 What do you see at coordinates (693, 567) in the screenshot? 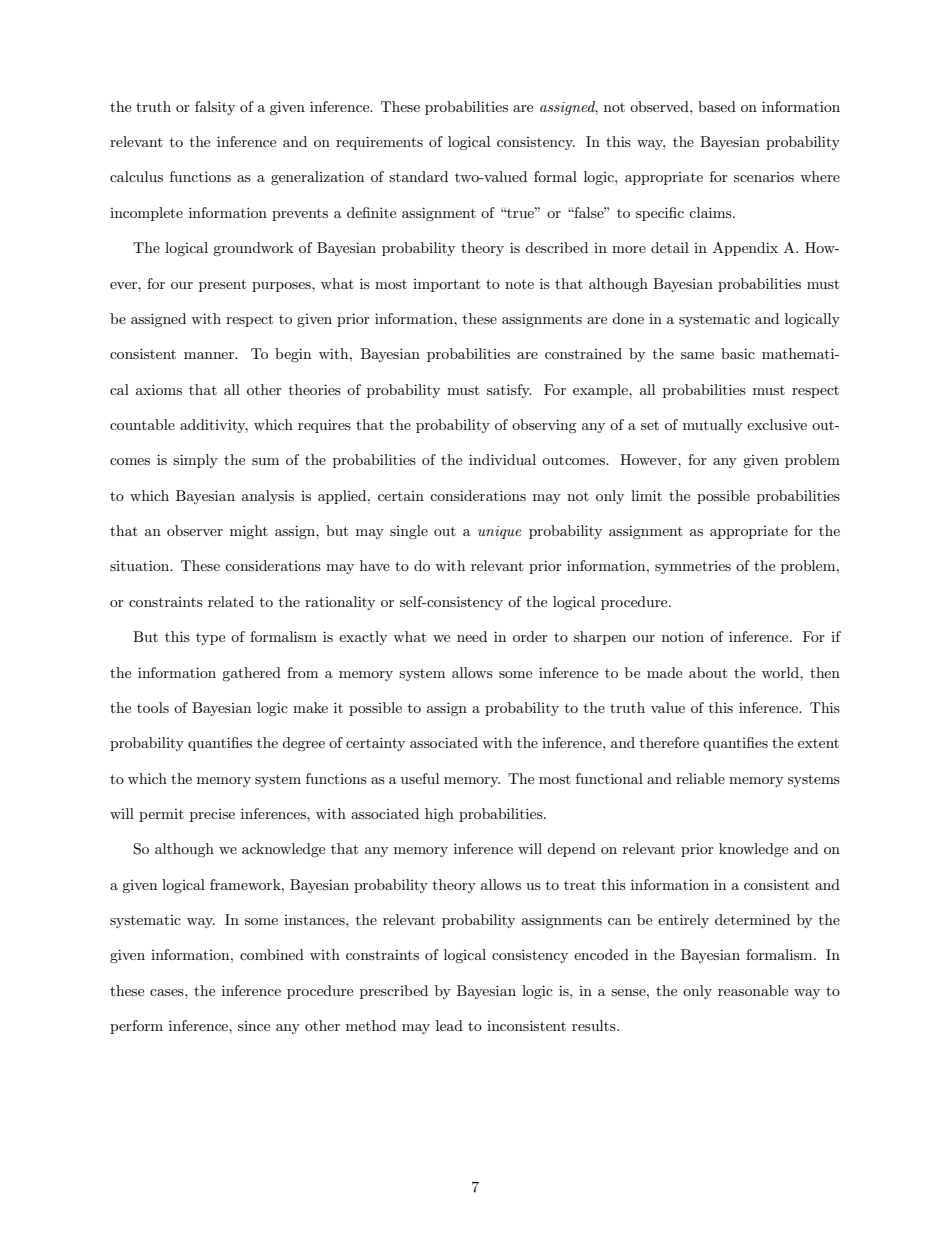
I see `symmetries` at bounding box center [693, 567].
